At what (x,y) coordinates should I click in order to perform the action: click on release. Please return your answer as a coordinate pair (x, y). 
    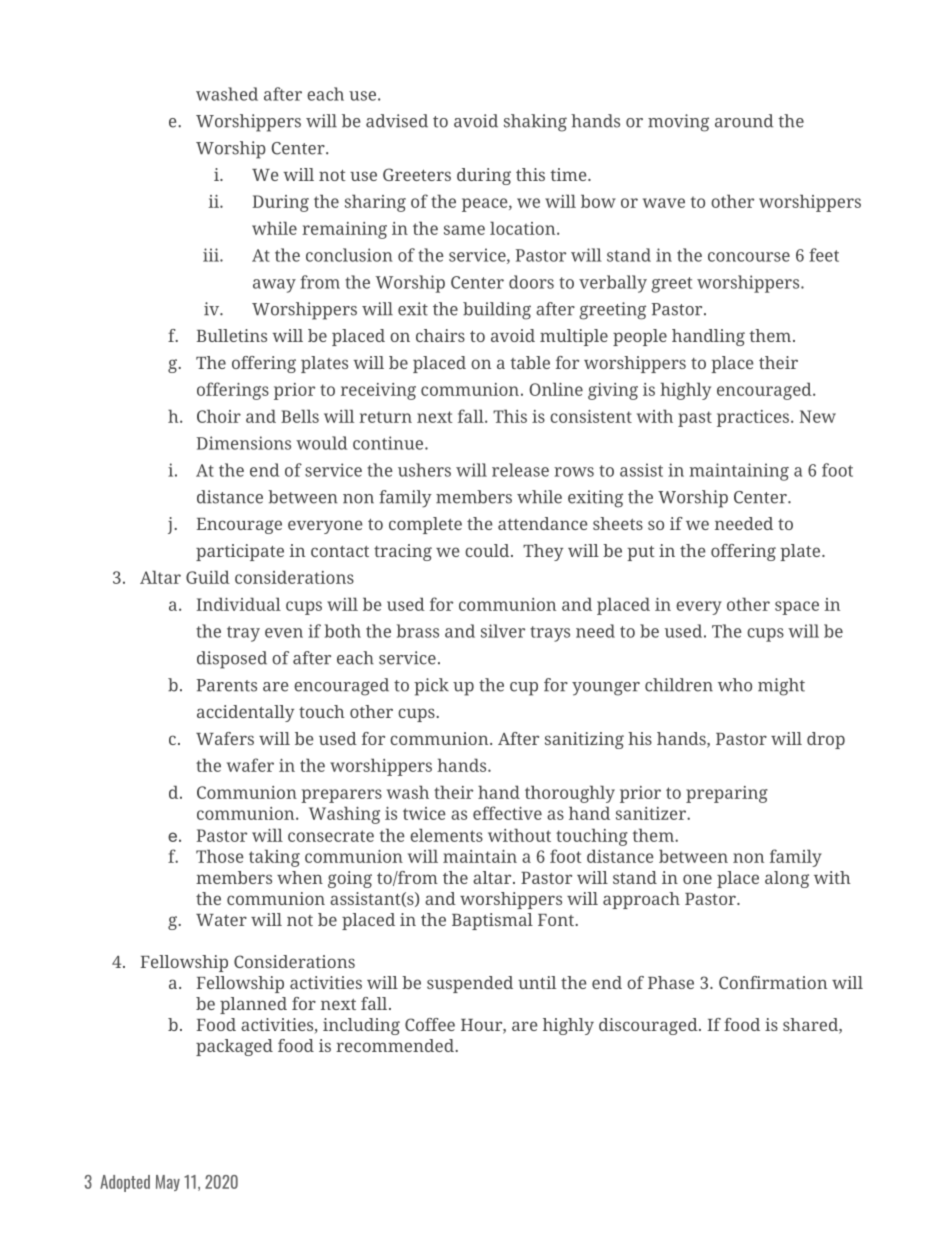
    Looking at the image, I should click on (520, 470).
